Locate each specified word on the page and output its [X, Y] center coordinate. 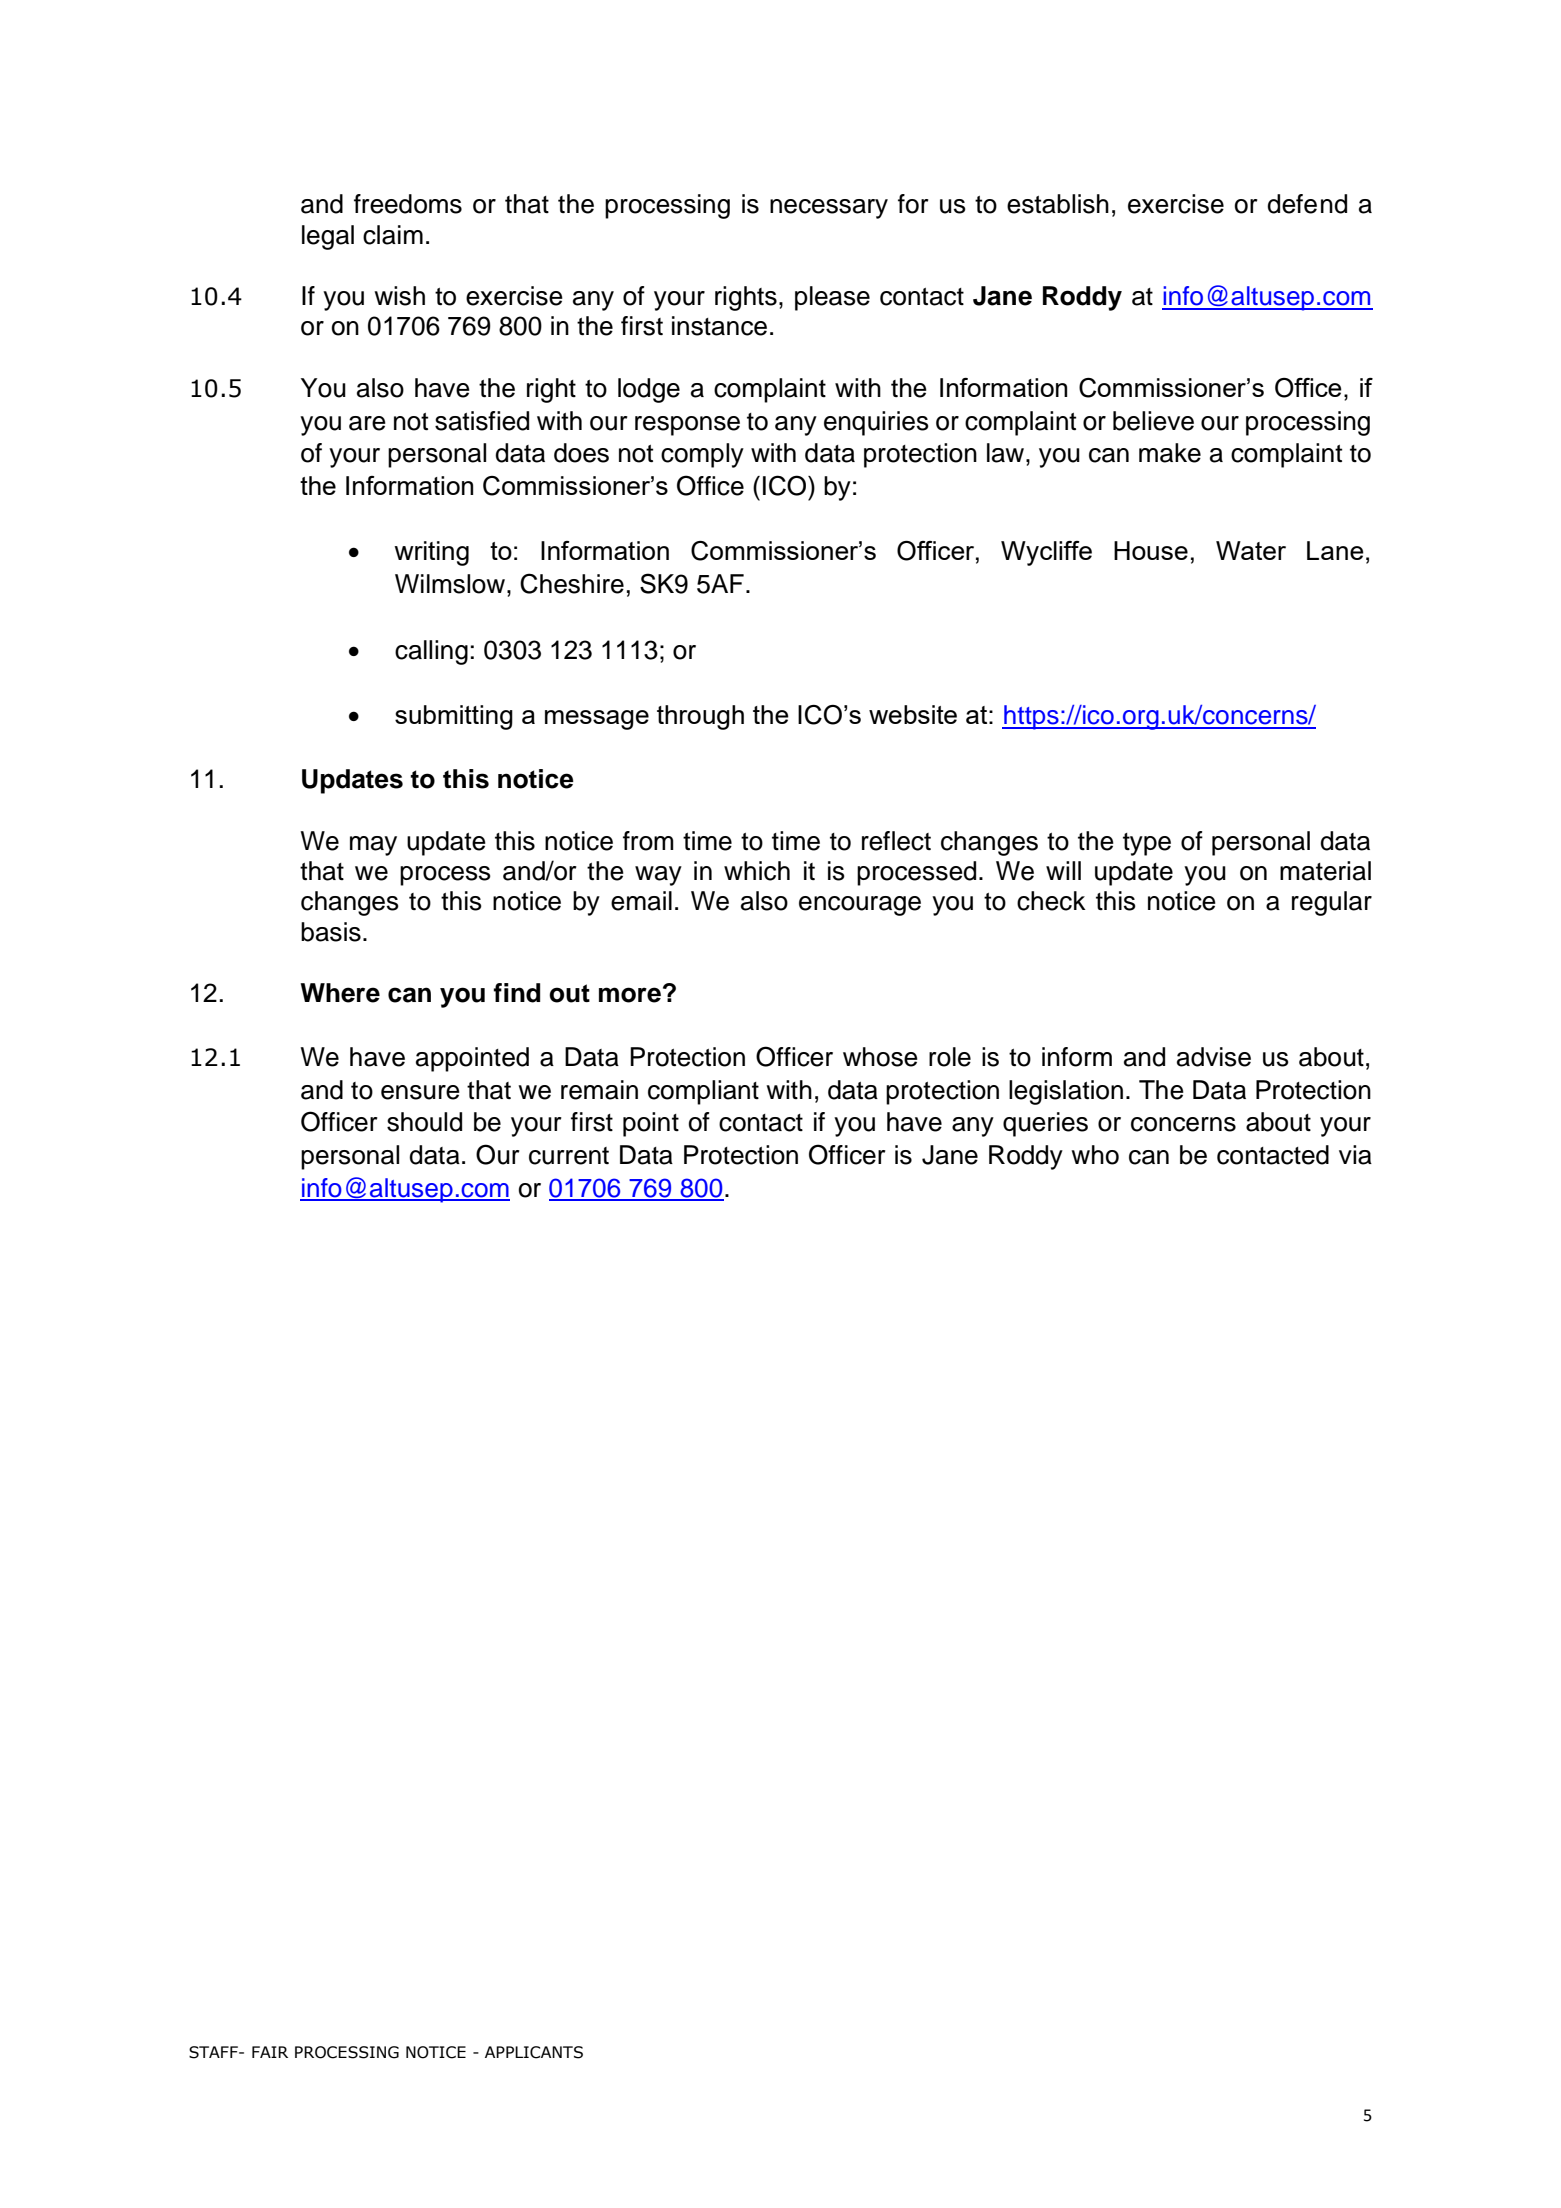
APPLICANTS [534, 2052]
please [832, 298]
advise [1214, 1057]
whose [880, 1057]
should [424, 1122]
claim [393, 235]
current [569, 1156]
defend [1307, 204]
